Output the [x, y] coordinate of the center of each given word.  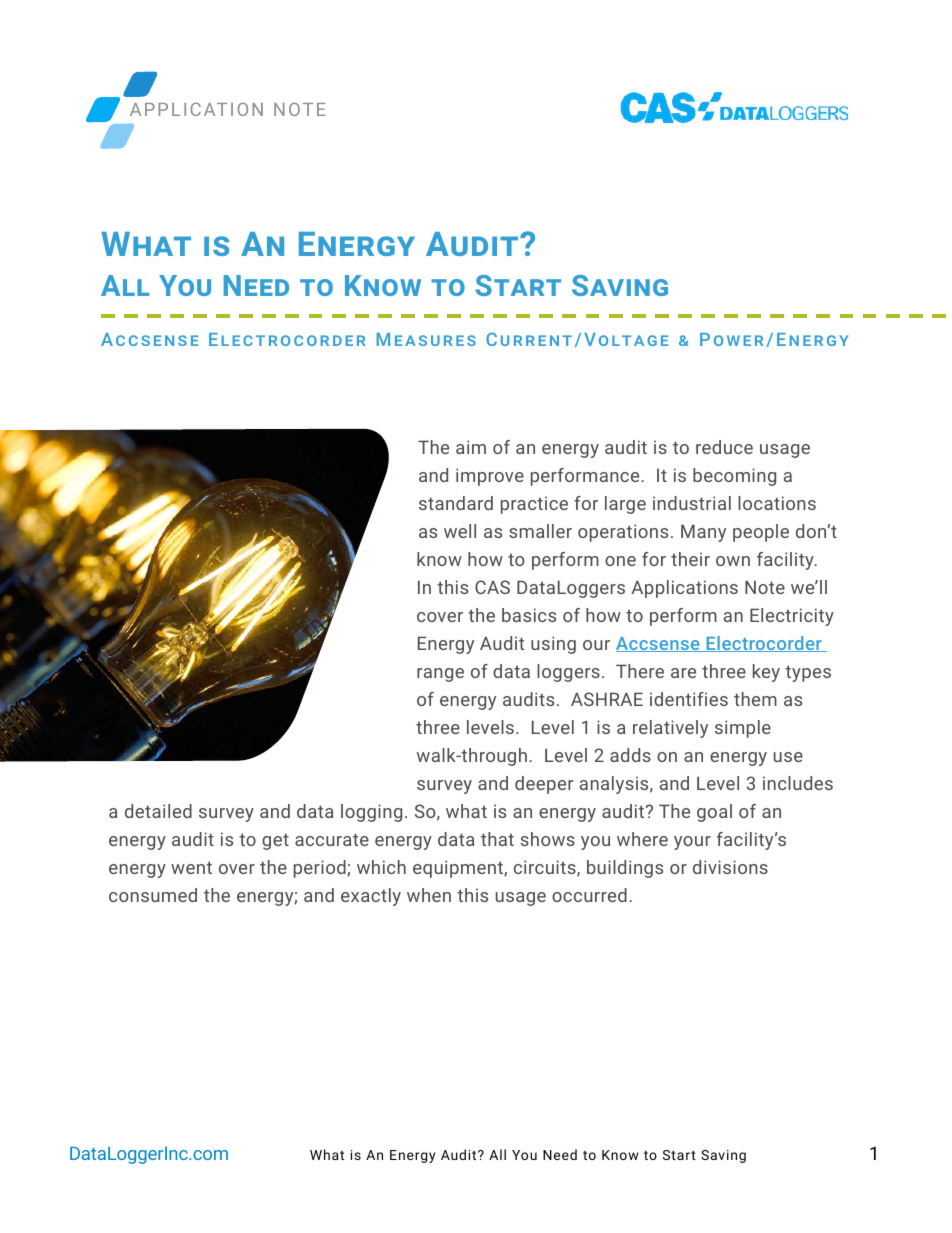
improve [490, 477]
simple [743, 729]
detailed [158, 811]
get [275, 841]
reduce [724, 447]
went [191, 867]
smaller [540, 531]
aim [471, 447]
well [460, 531]
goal [714, 813]
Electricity [792, 617]
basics [529, 615]
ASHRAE [607, 699]
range [440, 675]
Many [703, 533]
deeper [544, 785]
